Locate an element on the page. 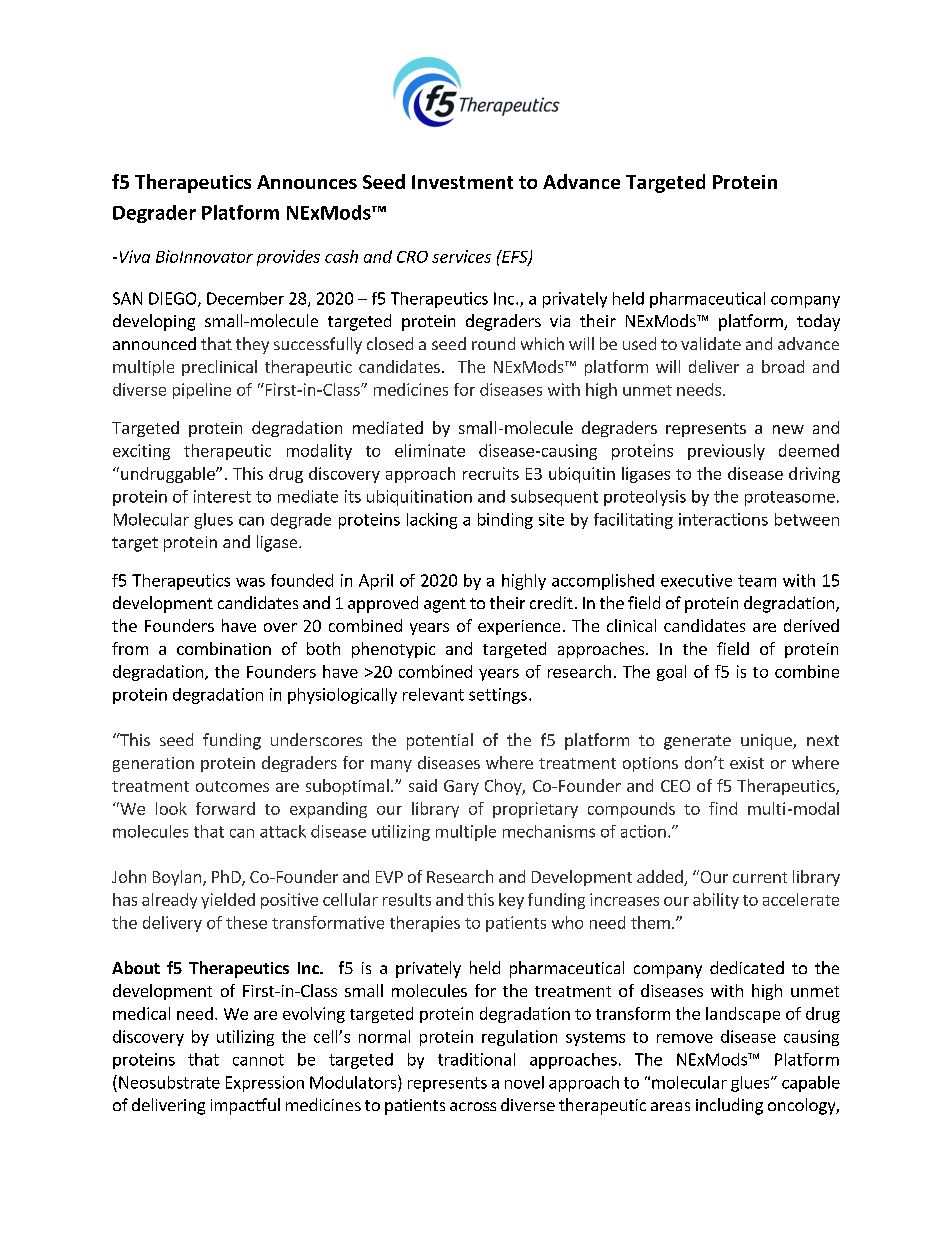  interest is located at coordinates (222, 496).
